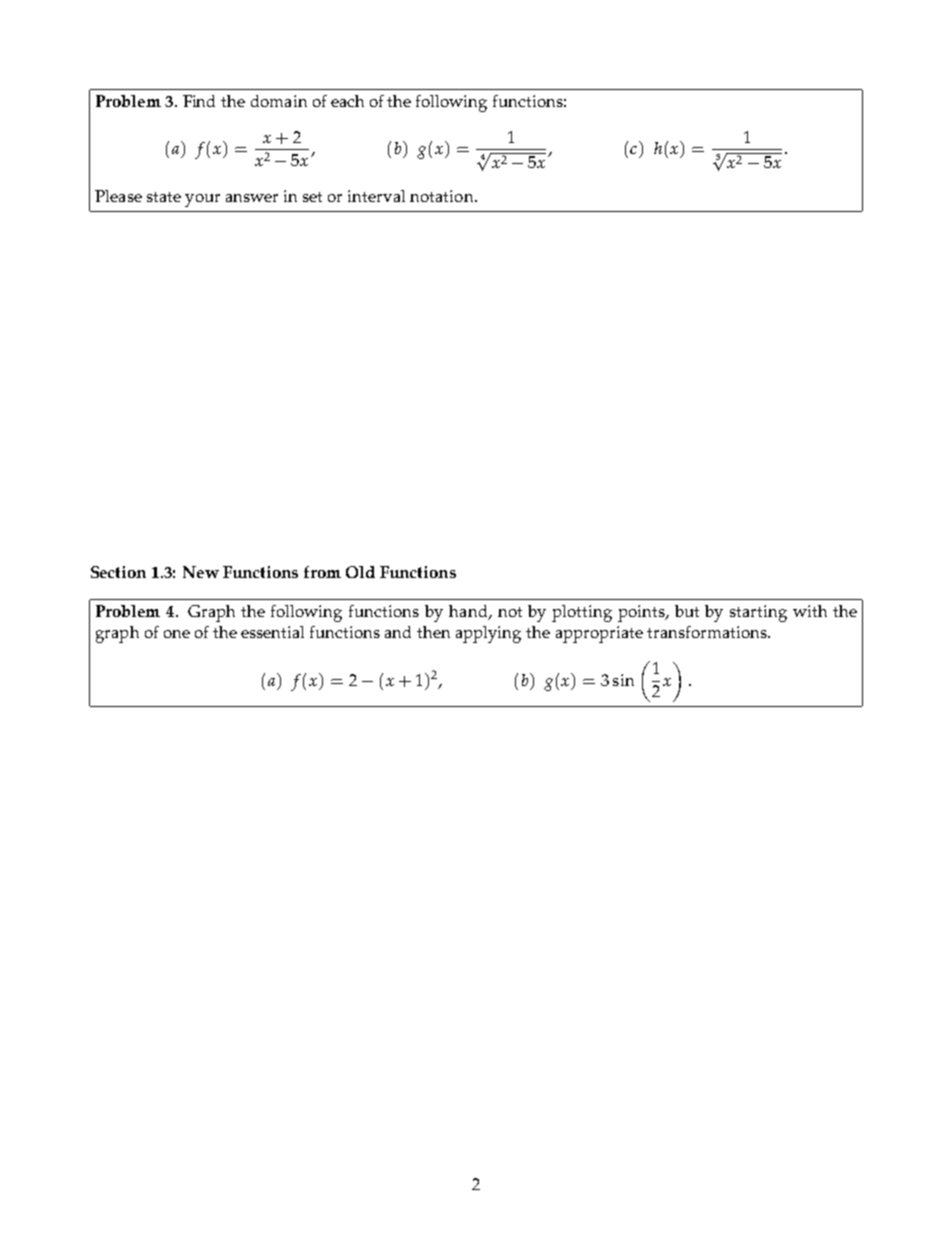 The image size is (952, 1233). I want to click on New, so click(201, 572).
